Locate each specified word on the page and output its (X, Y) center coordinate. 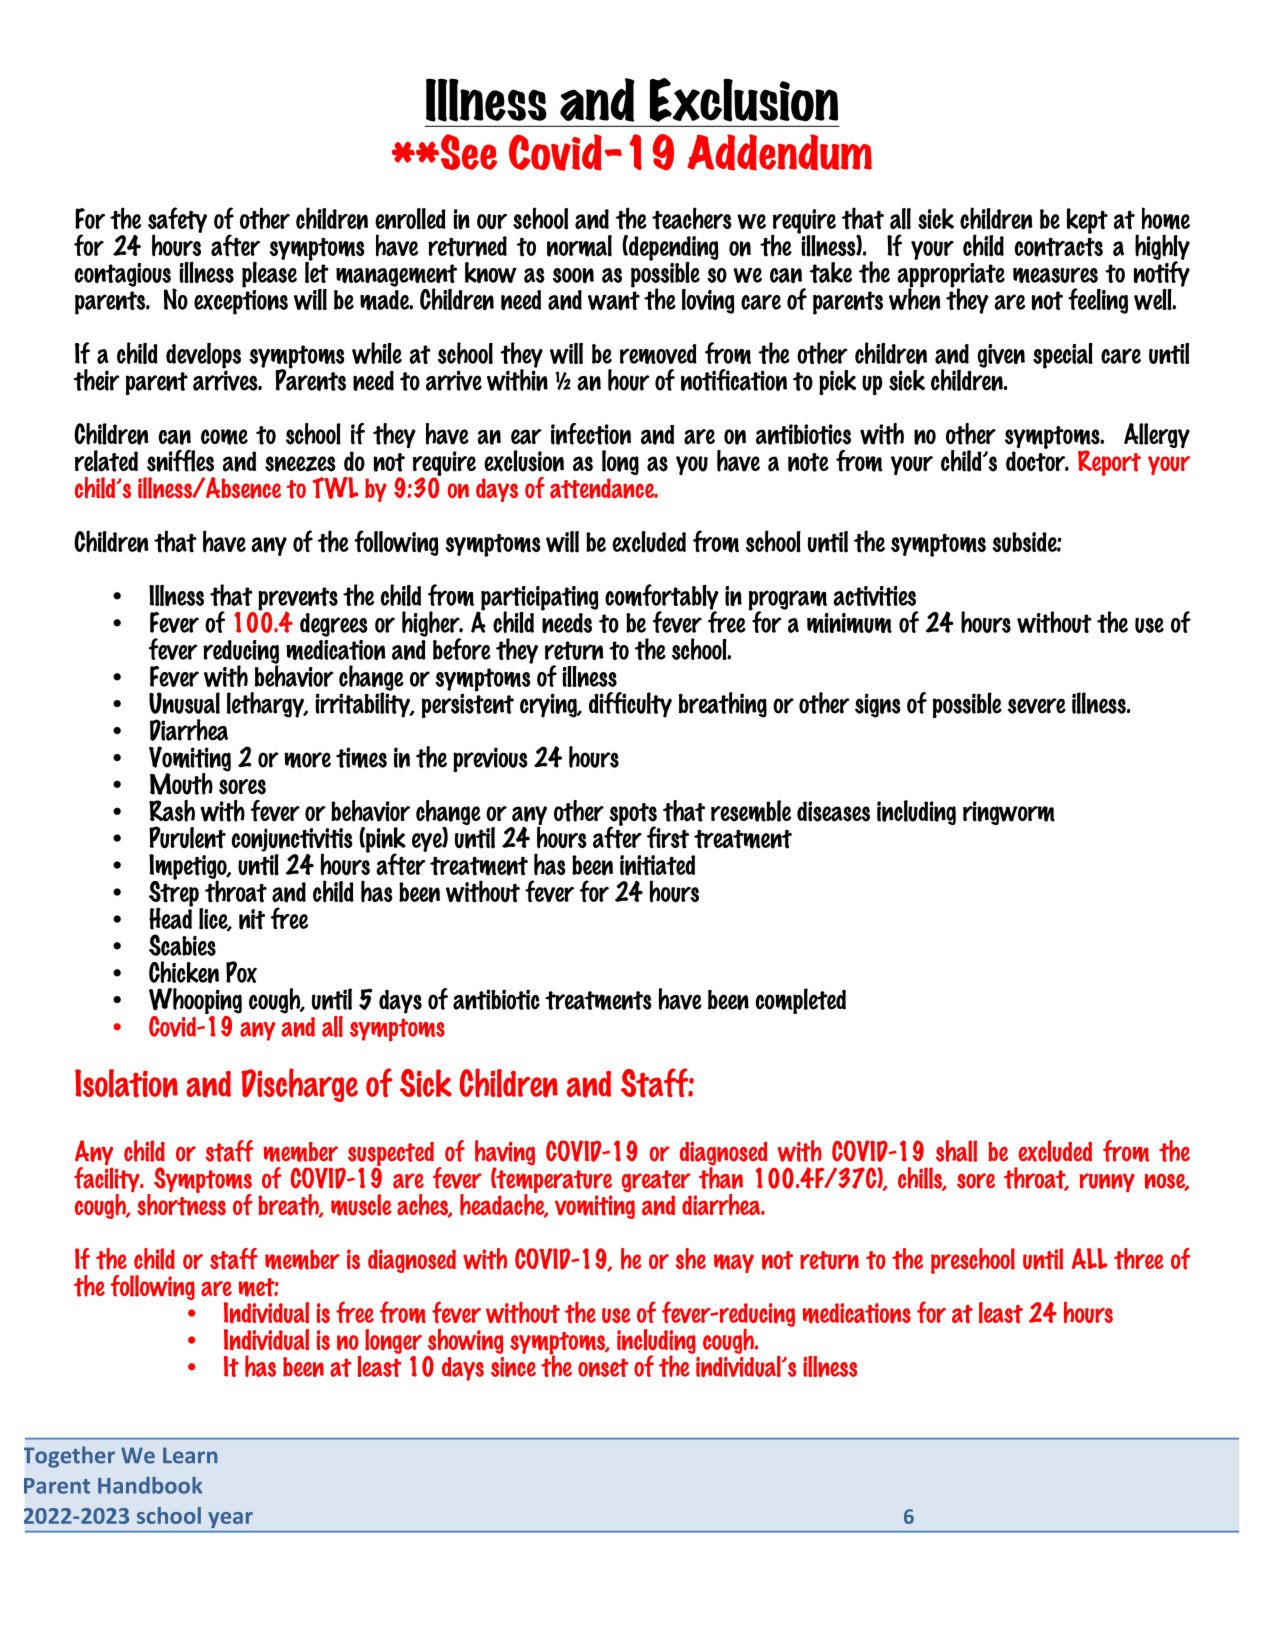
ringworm (1009, 813)
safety (177, 221)
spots (633, 815)
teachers (692, 218)
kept (1087, 221)
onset (603, 1367)
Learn (190, 1455)
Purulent (187, 837)
